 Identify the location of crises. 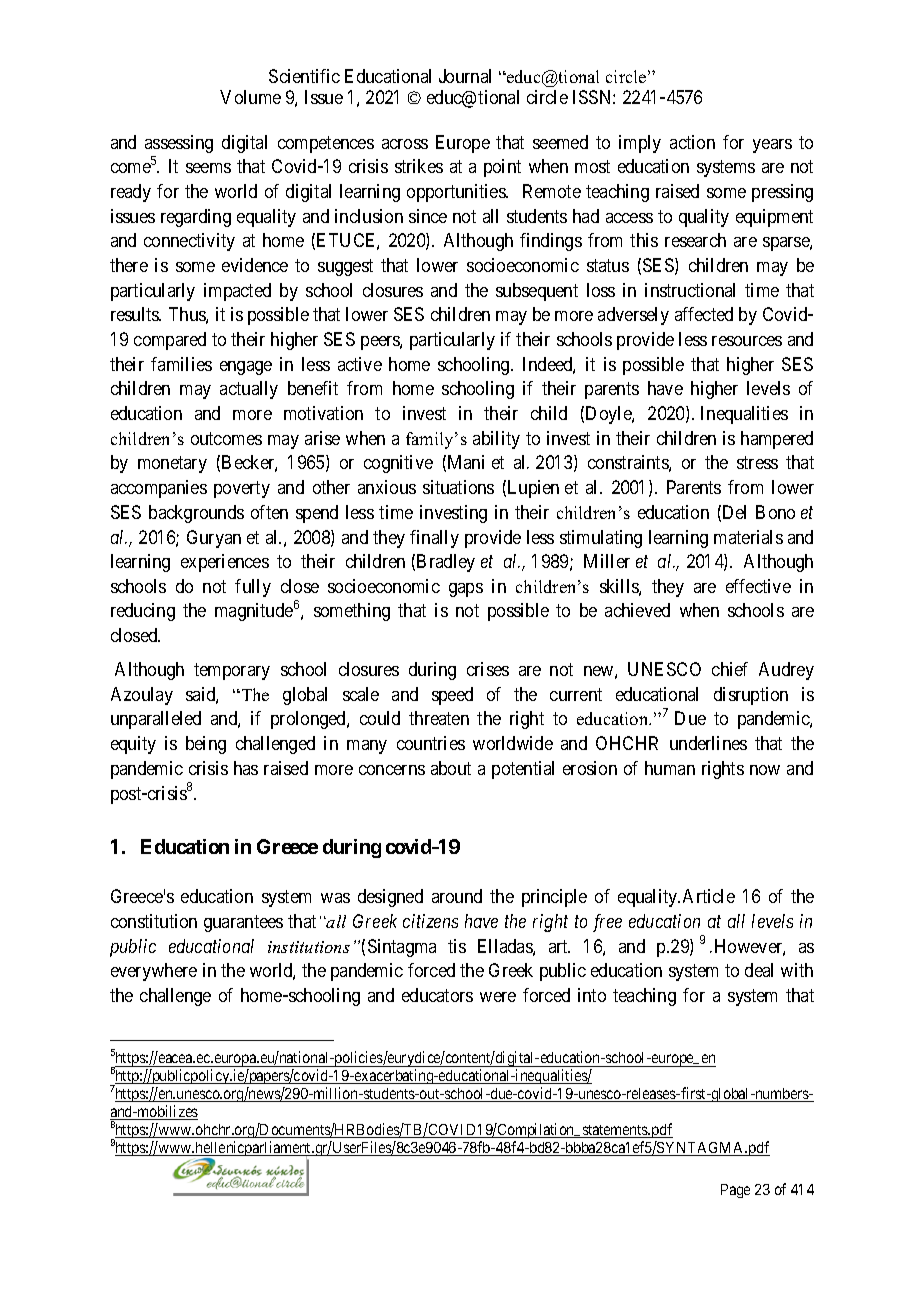
(488, 669).
